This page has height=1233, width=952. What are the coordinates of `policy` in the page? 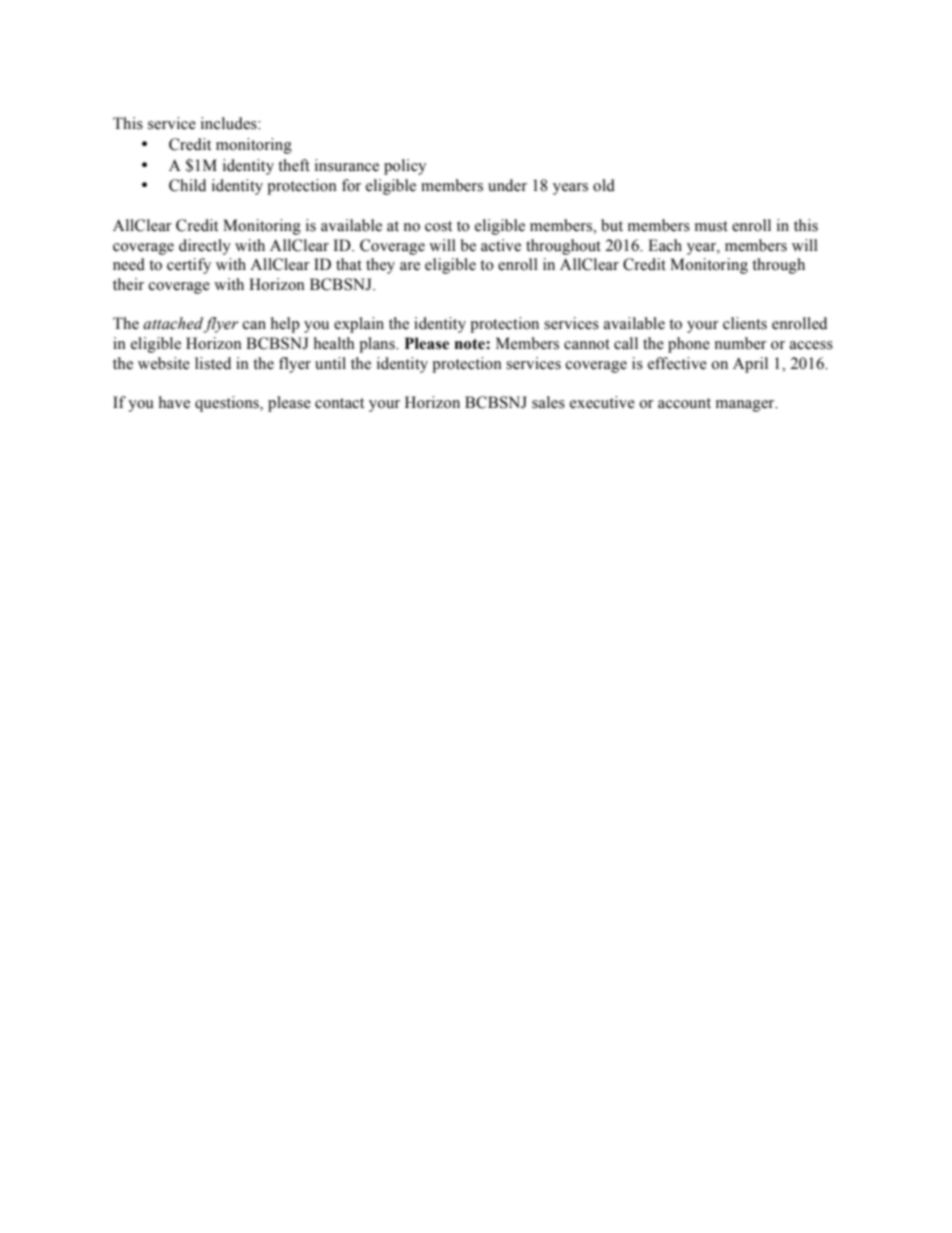 It's located at (405, 167).
